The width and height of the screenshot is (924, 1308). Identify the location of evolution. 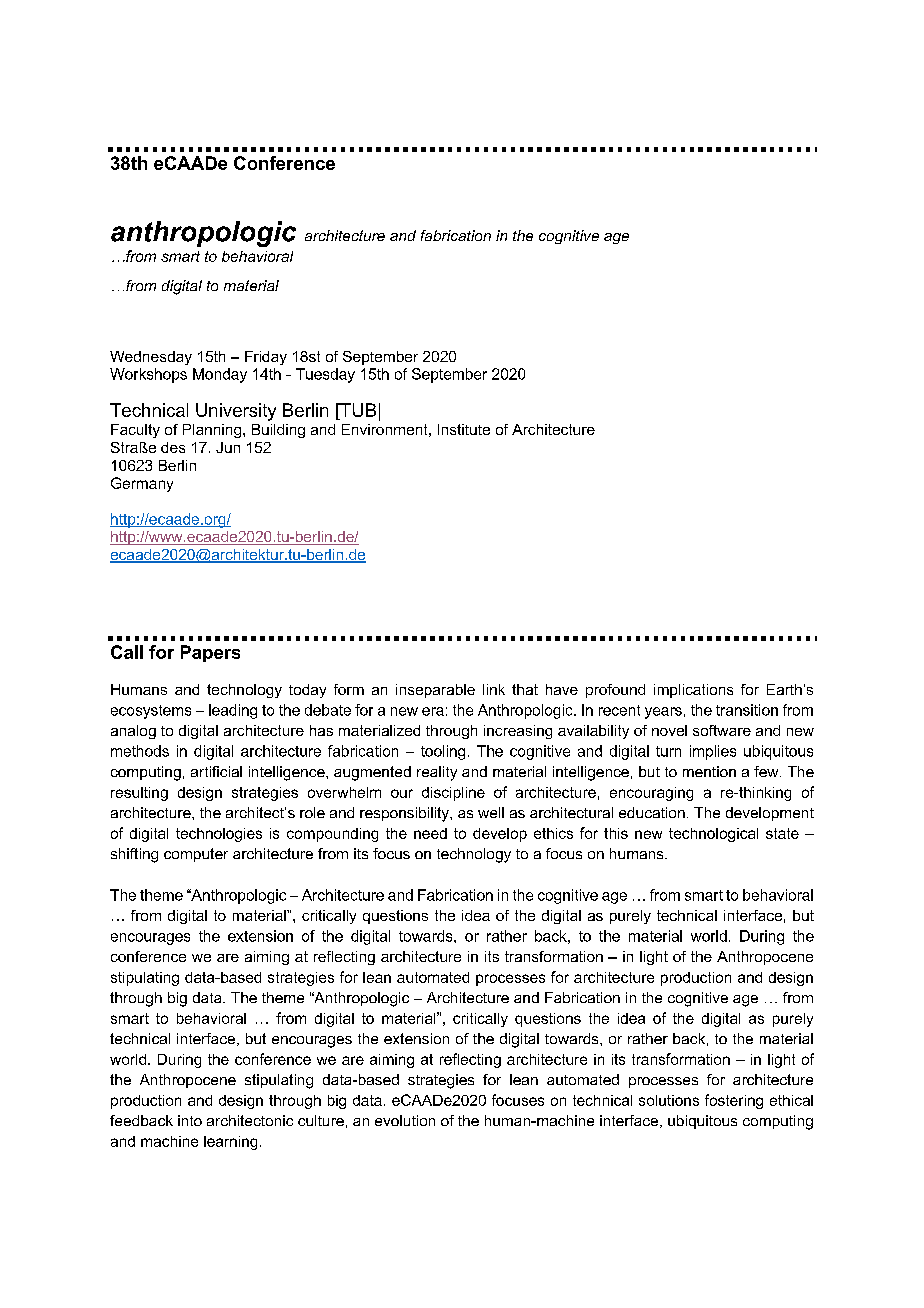
(405, 1120).
